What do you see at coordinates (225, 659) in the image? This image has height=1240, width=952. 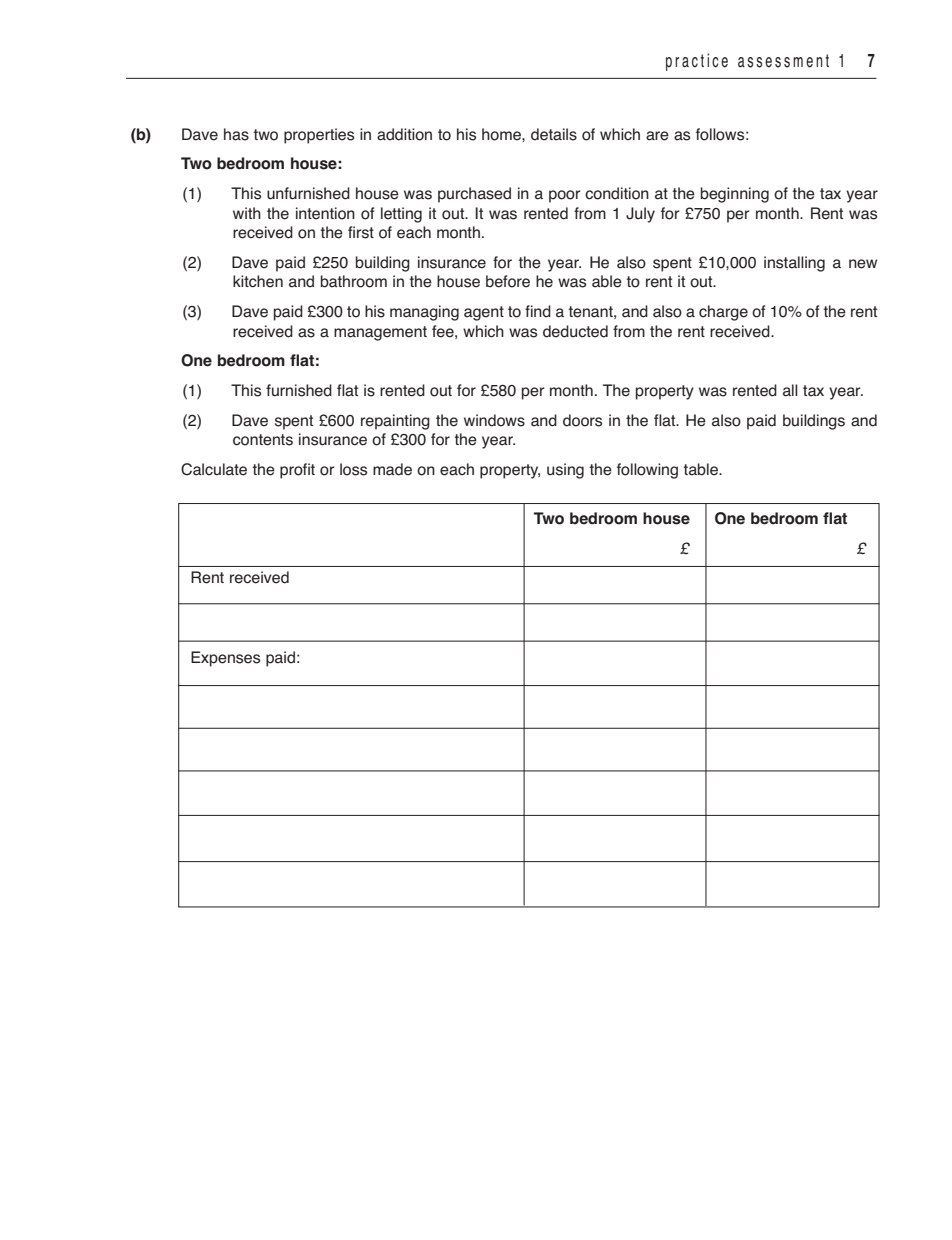 I see `Expenses` at bounding box center [225, 659].
